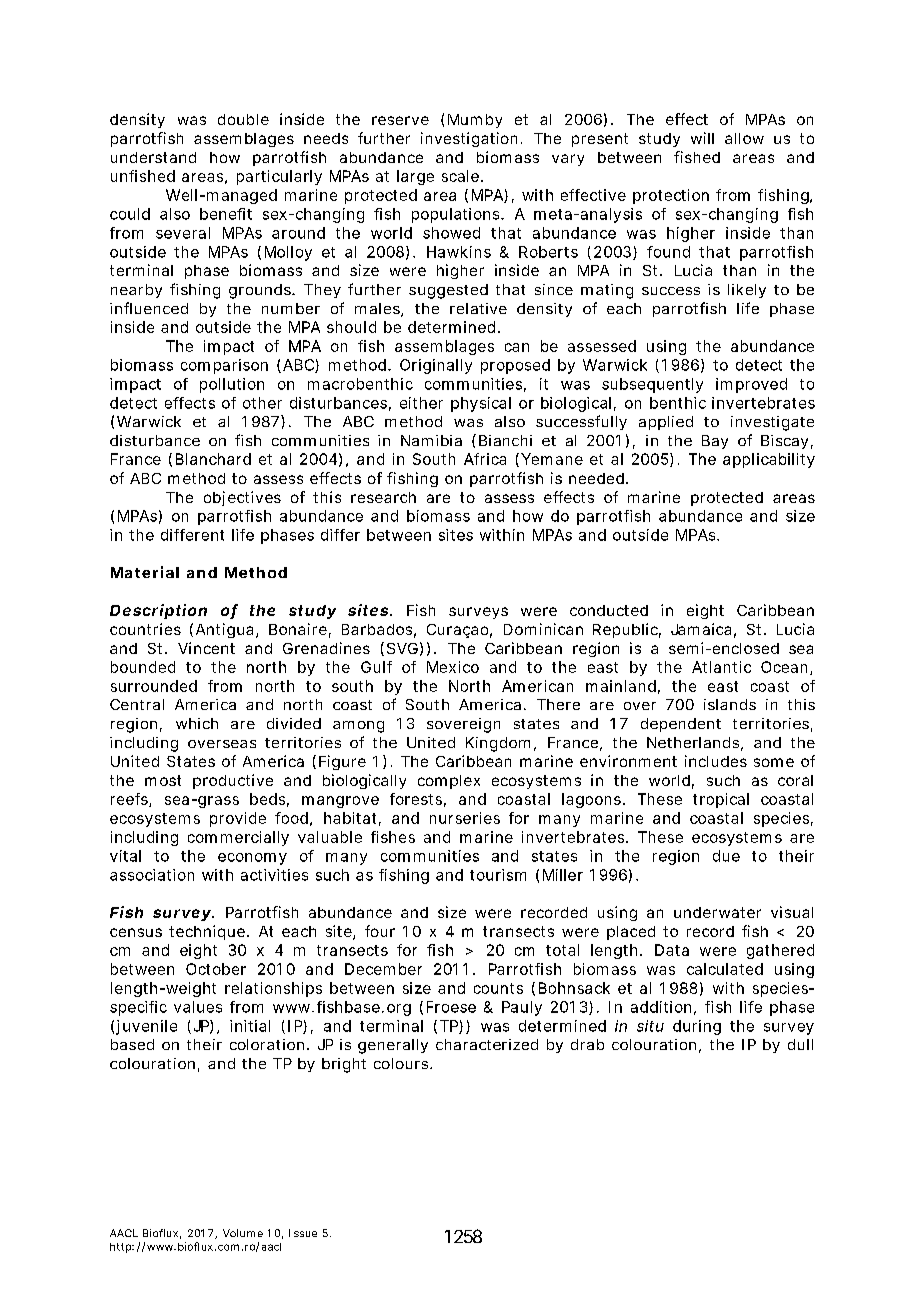 This screenshot has width=924, height=1308. I want to click on physical, so click(481, 404).
